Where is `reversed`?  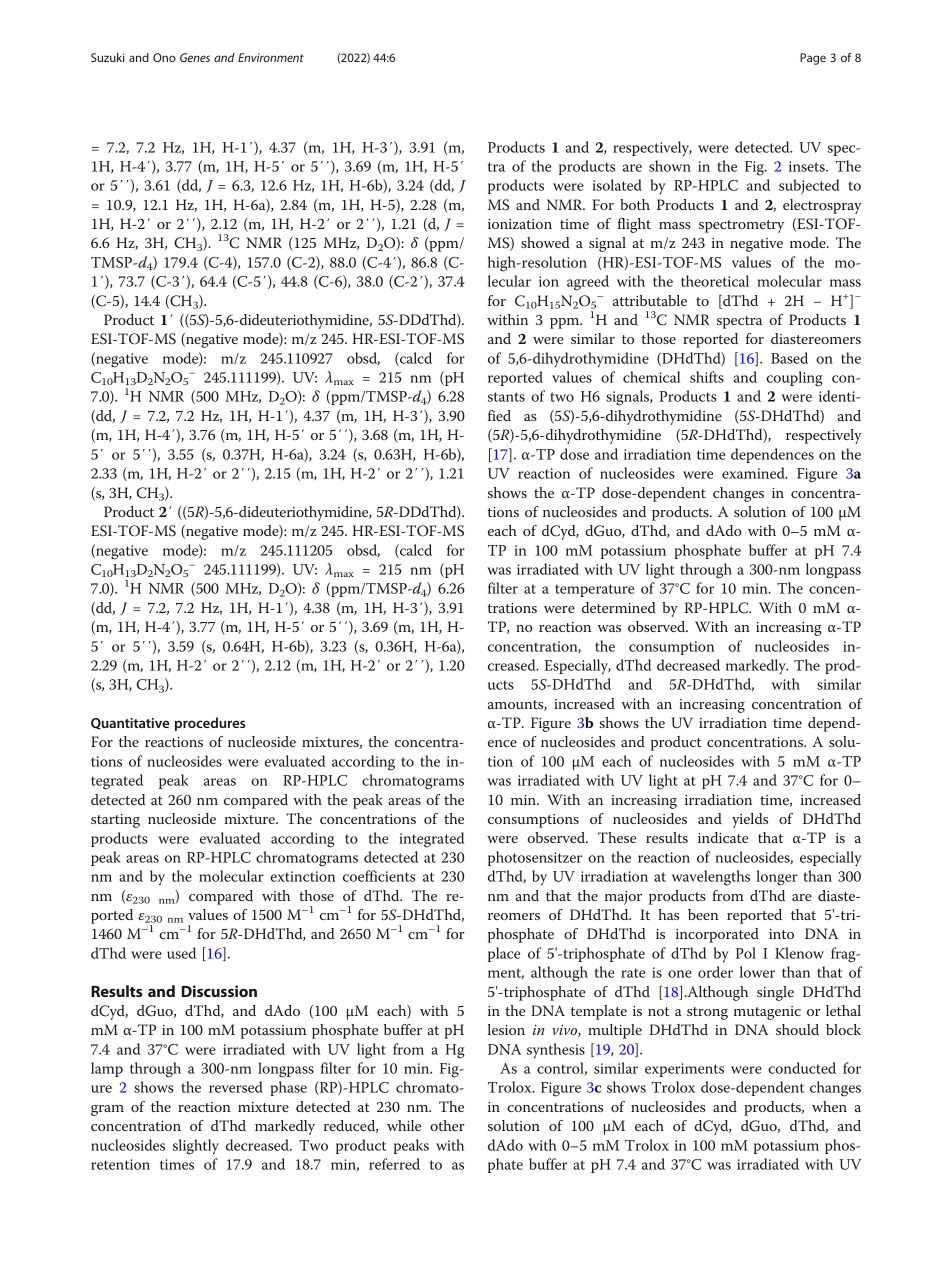 reversed is located at coordinates (236, 1087).
